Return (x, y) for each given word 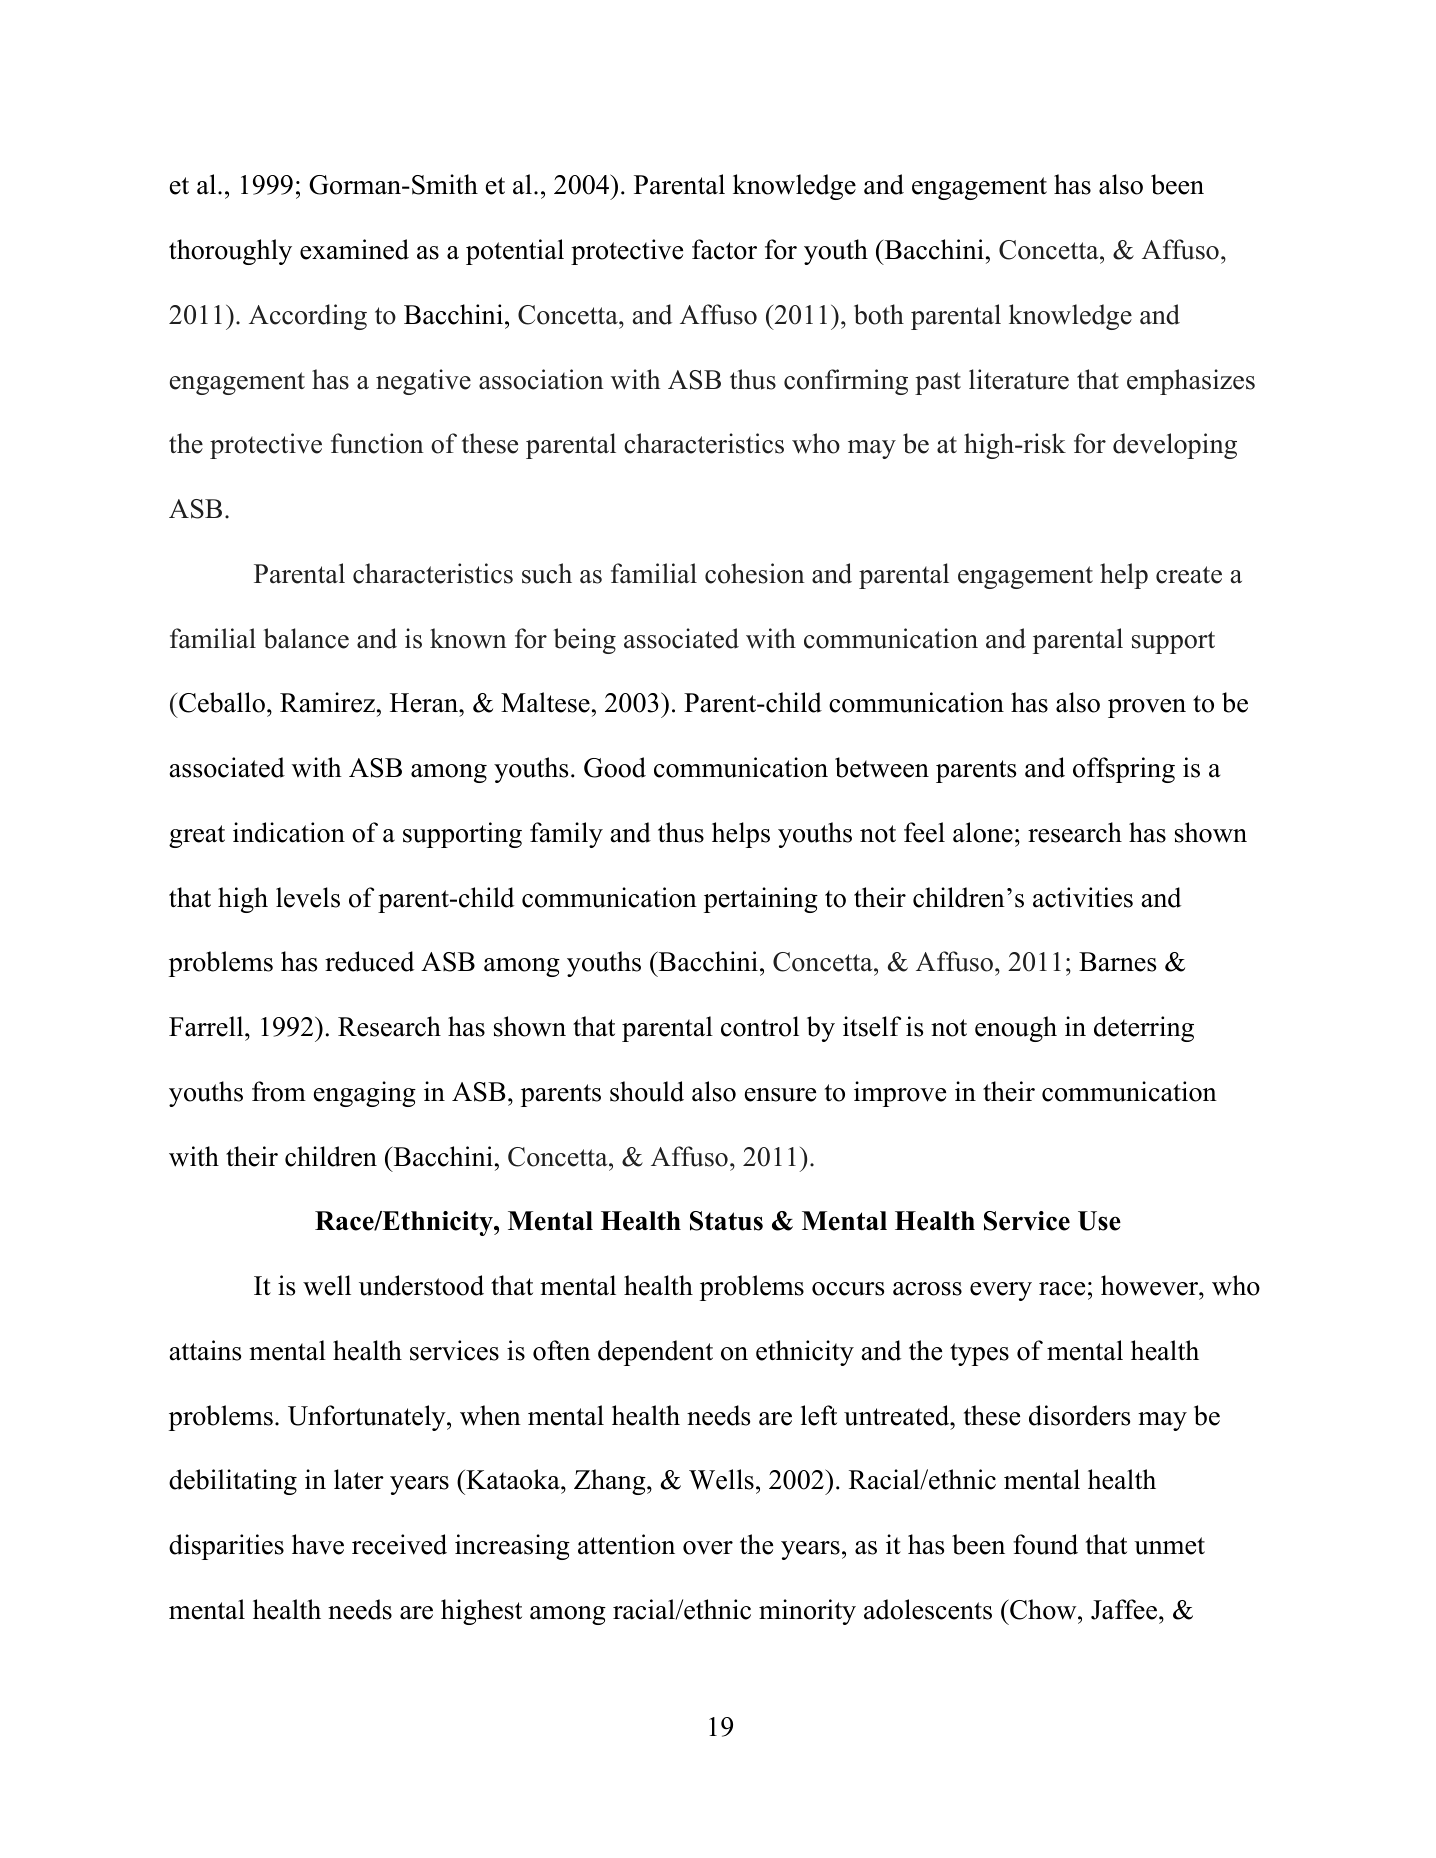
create (1189, 575)
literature (1019, 379)
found (1045, 1544)
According (308, 317)
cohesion (755, 573)
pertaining (761, 900)
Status (726, 1221)
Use (1099, 1221)
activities (1083, 897)
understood (421, 1285)
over (708, 1548)
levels (308, 897)
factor (724, 249)
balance (306, 638)
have (318, 1544)
